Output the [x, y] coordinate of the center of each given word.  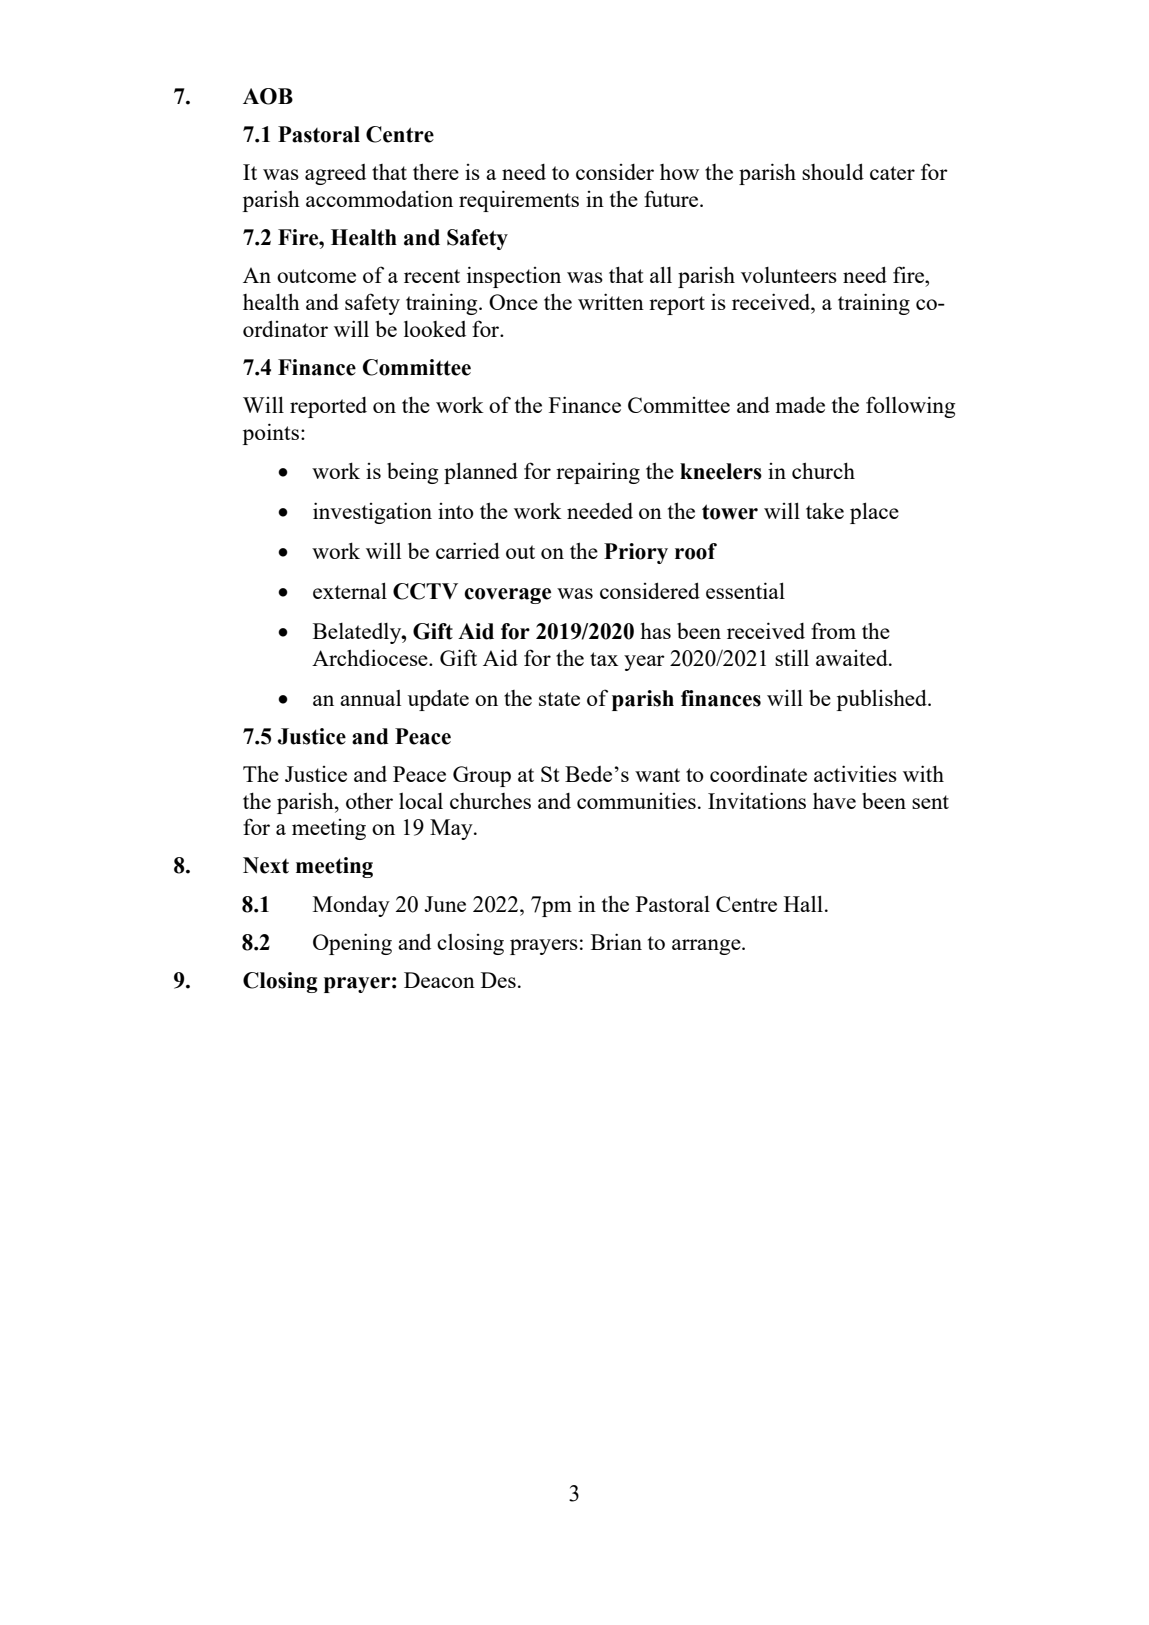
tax [604, 659]
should [833, 171]
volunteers [789, 275]
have [834, 801]
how [679, 172]
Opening [352, 944]
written [611, 301]
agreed [335, 174]
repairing [598, 473]
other [369, 800]
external [350, 590]
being [412, 473]
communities [636, 801]
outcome [316, 276]
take [825, 510]
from [833, 630]
